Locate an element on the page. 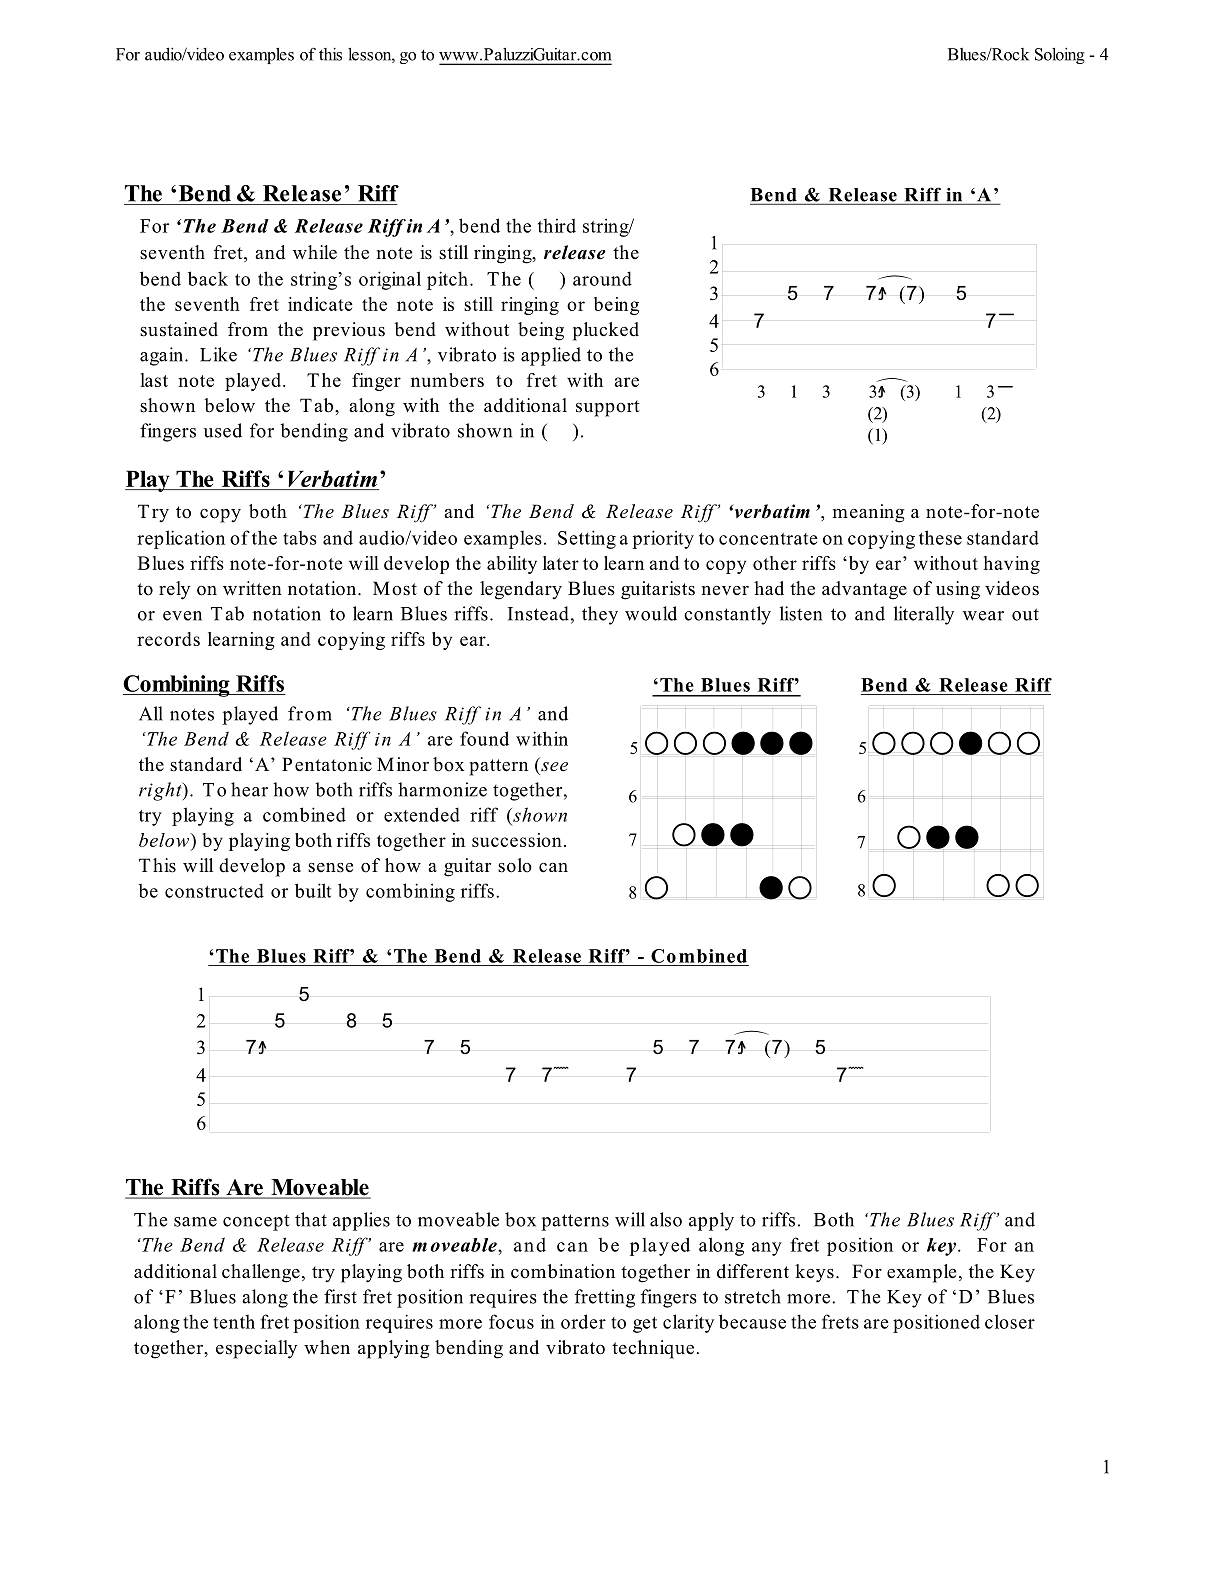  see is located at coordinates (554, 766).
